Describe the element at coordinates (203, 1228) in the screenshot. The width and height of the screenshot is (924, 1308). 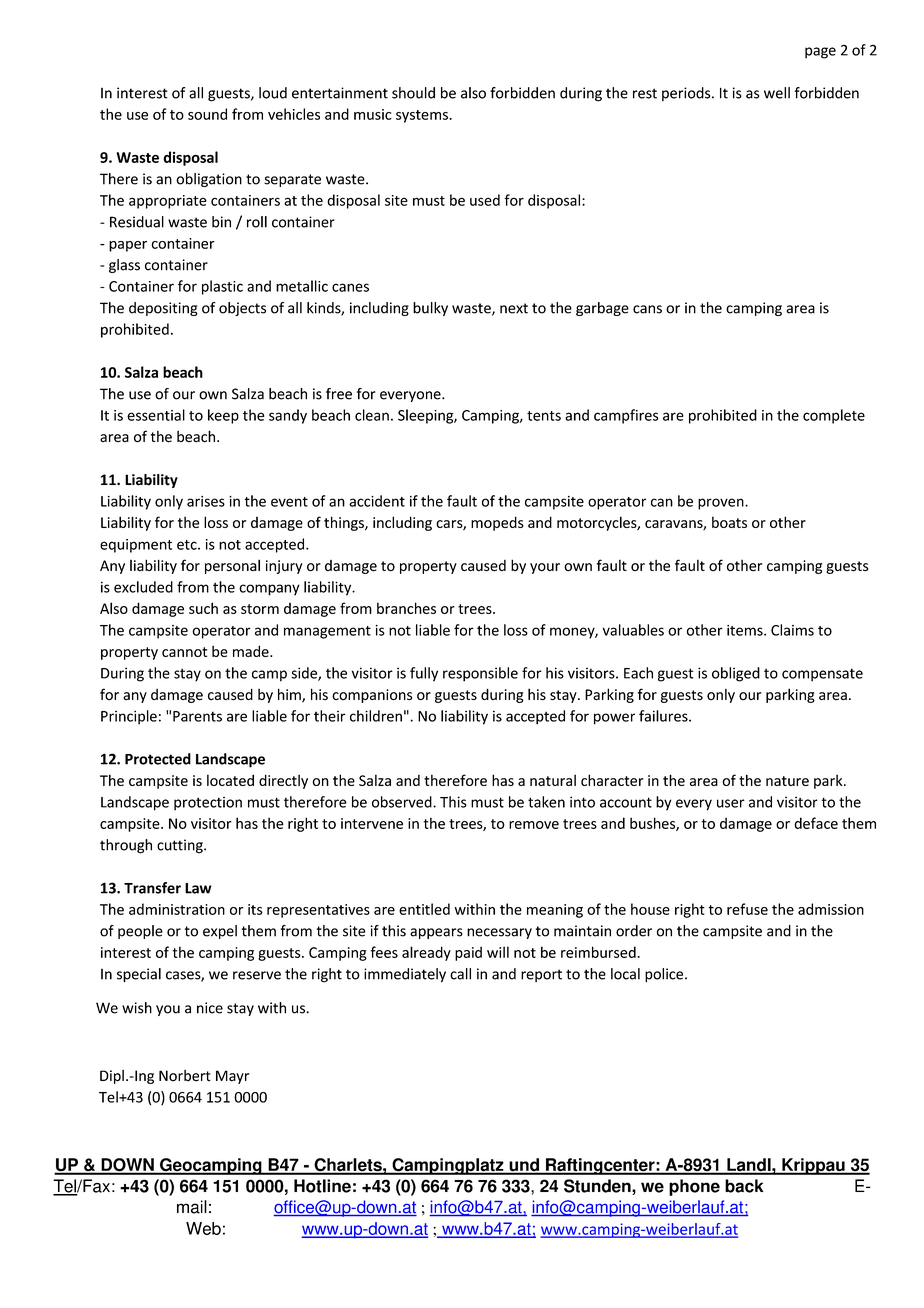
I see `Web` at that location.
